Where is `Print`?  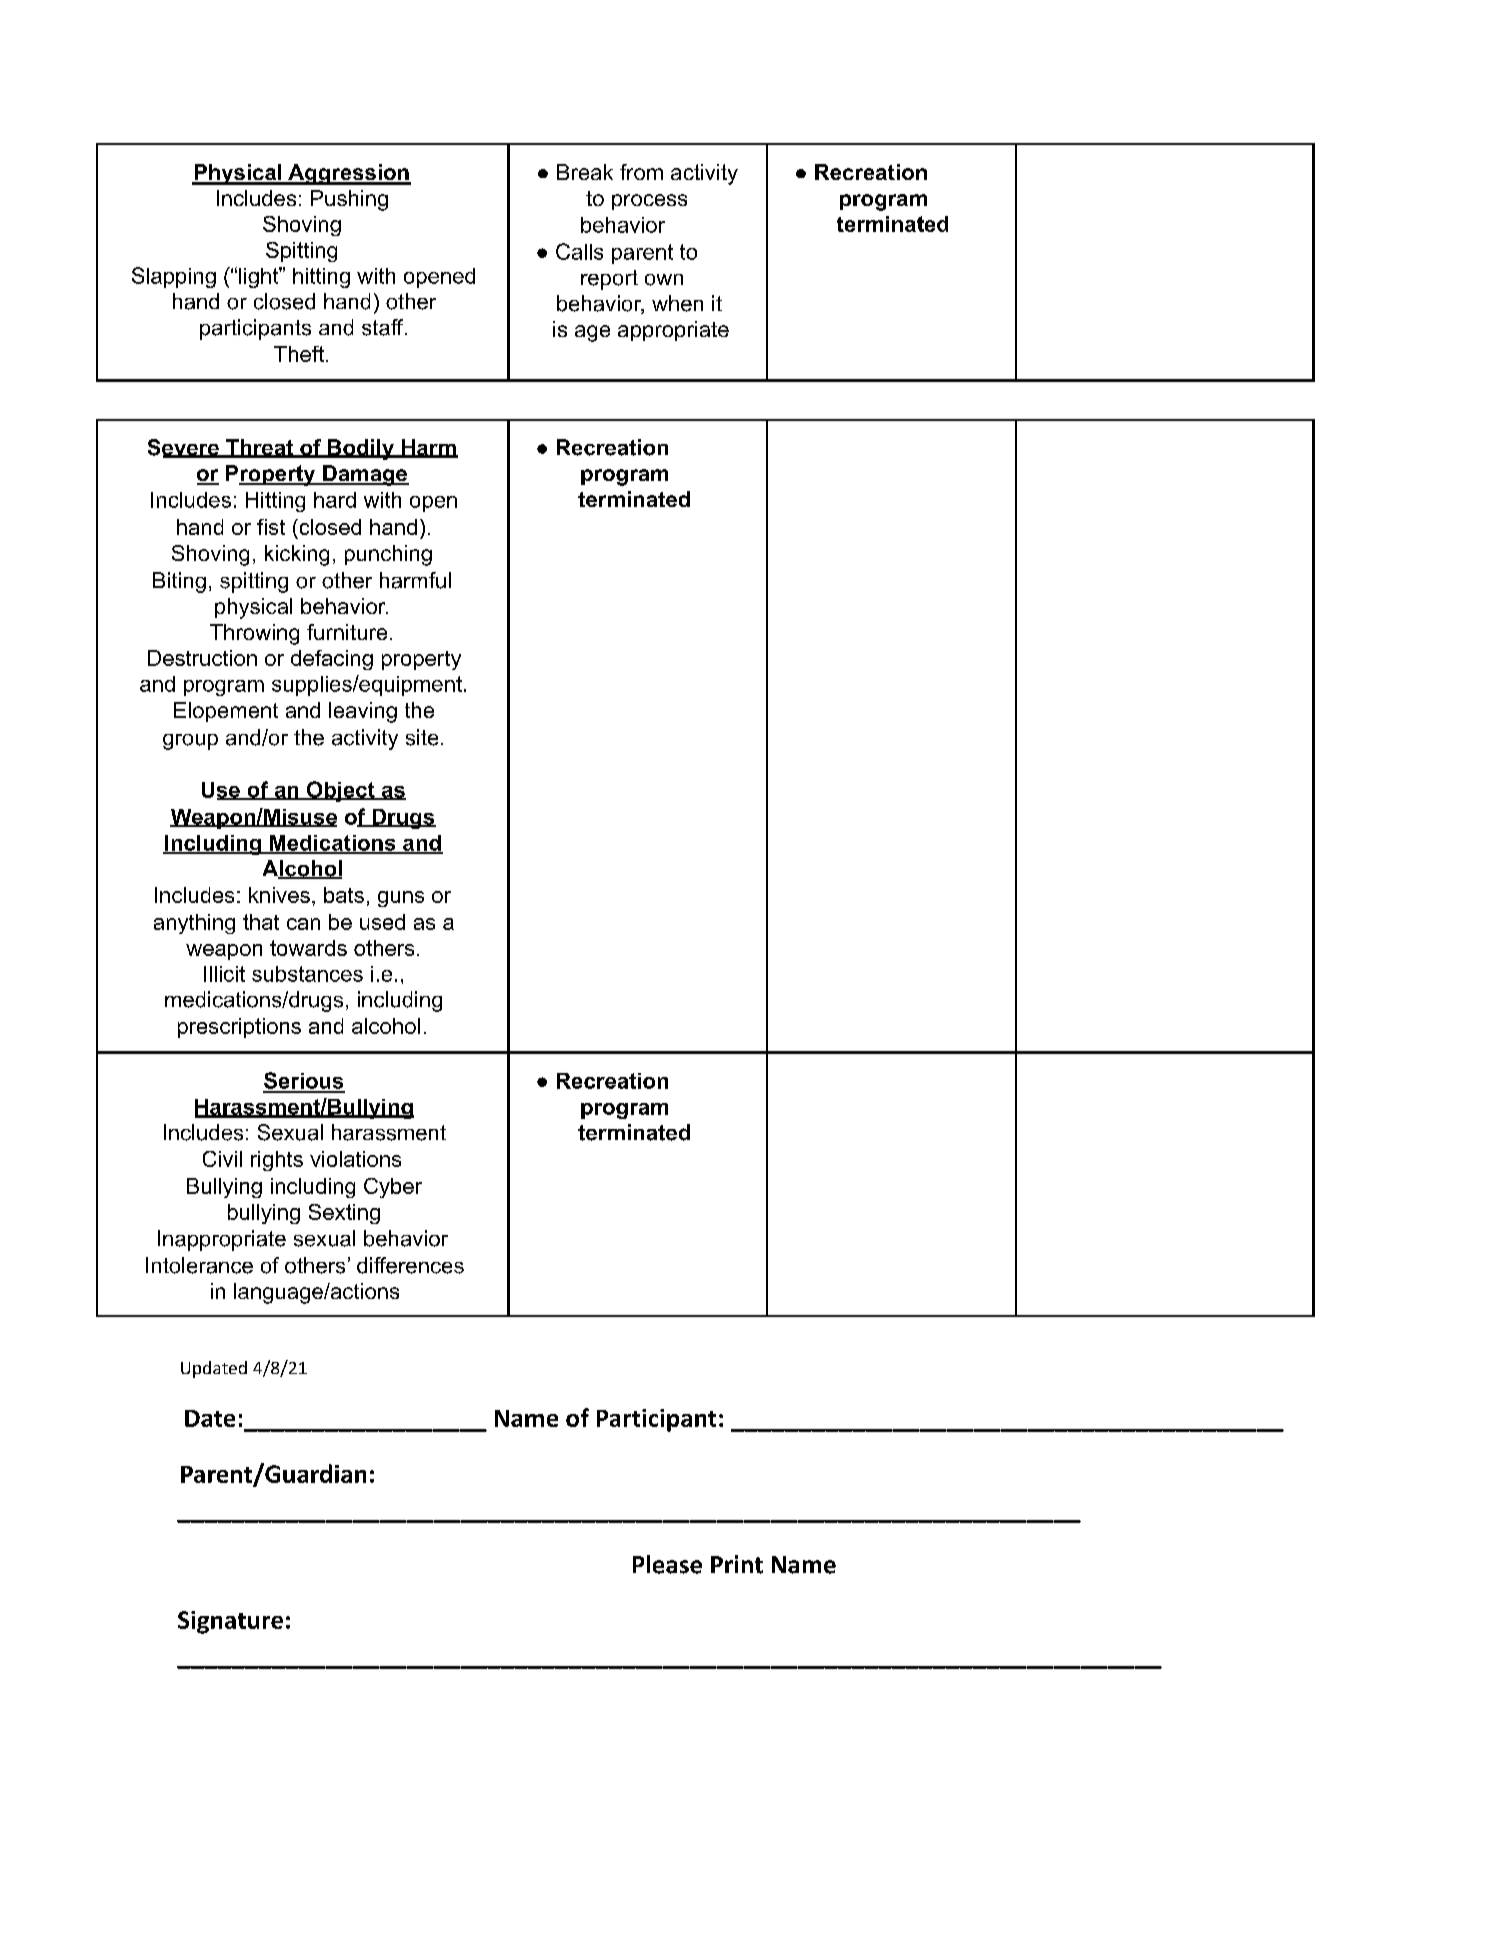 Print is located at coordinates (737, 1564).
